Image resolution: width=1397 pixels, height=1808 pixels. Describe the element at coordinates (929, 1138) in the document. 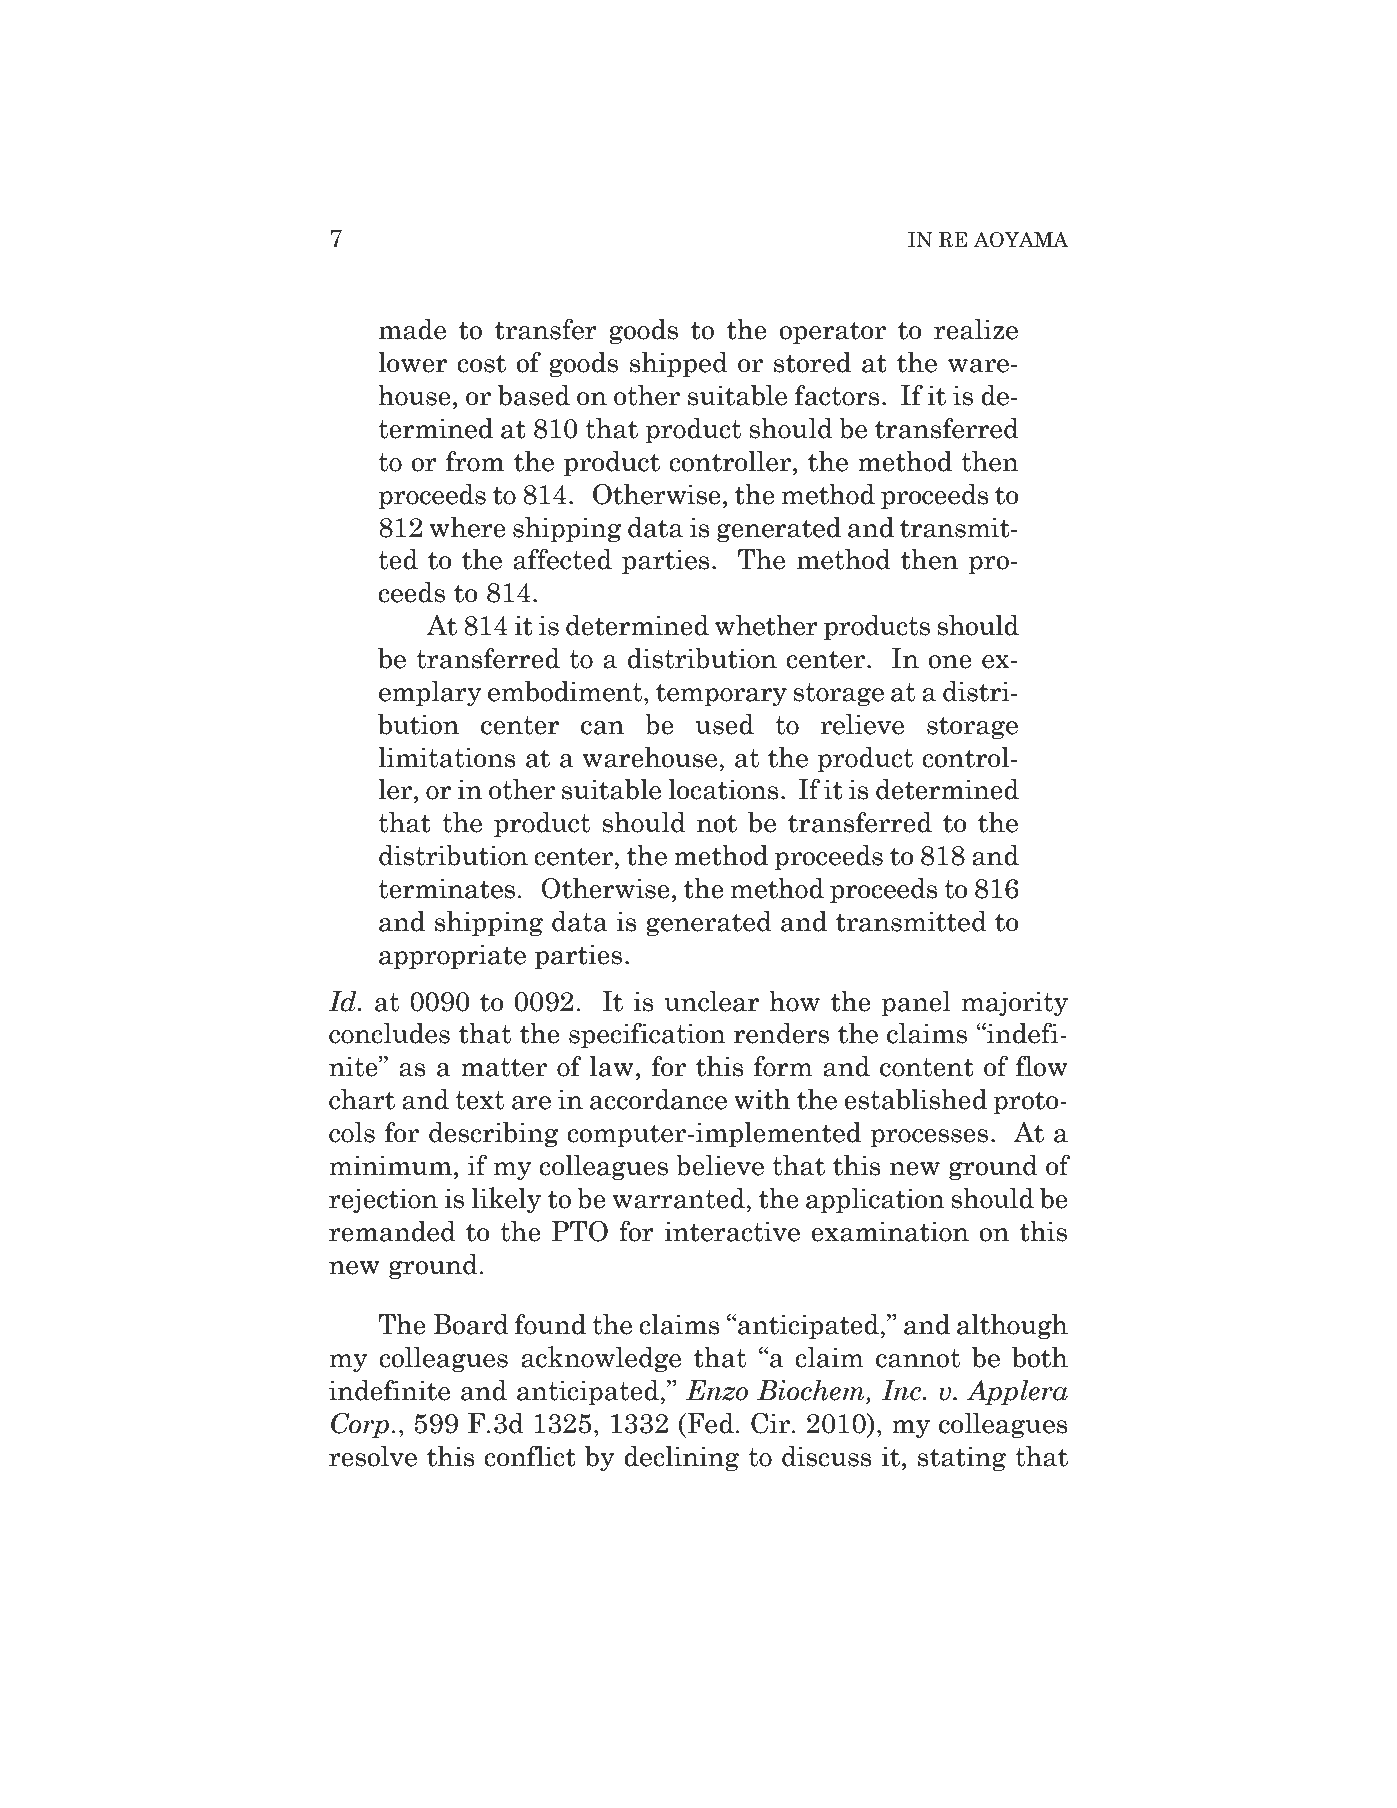

I see `processes` at that location.
